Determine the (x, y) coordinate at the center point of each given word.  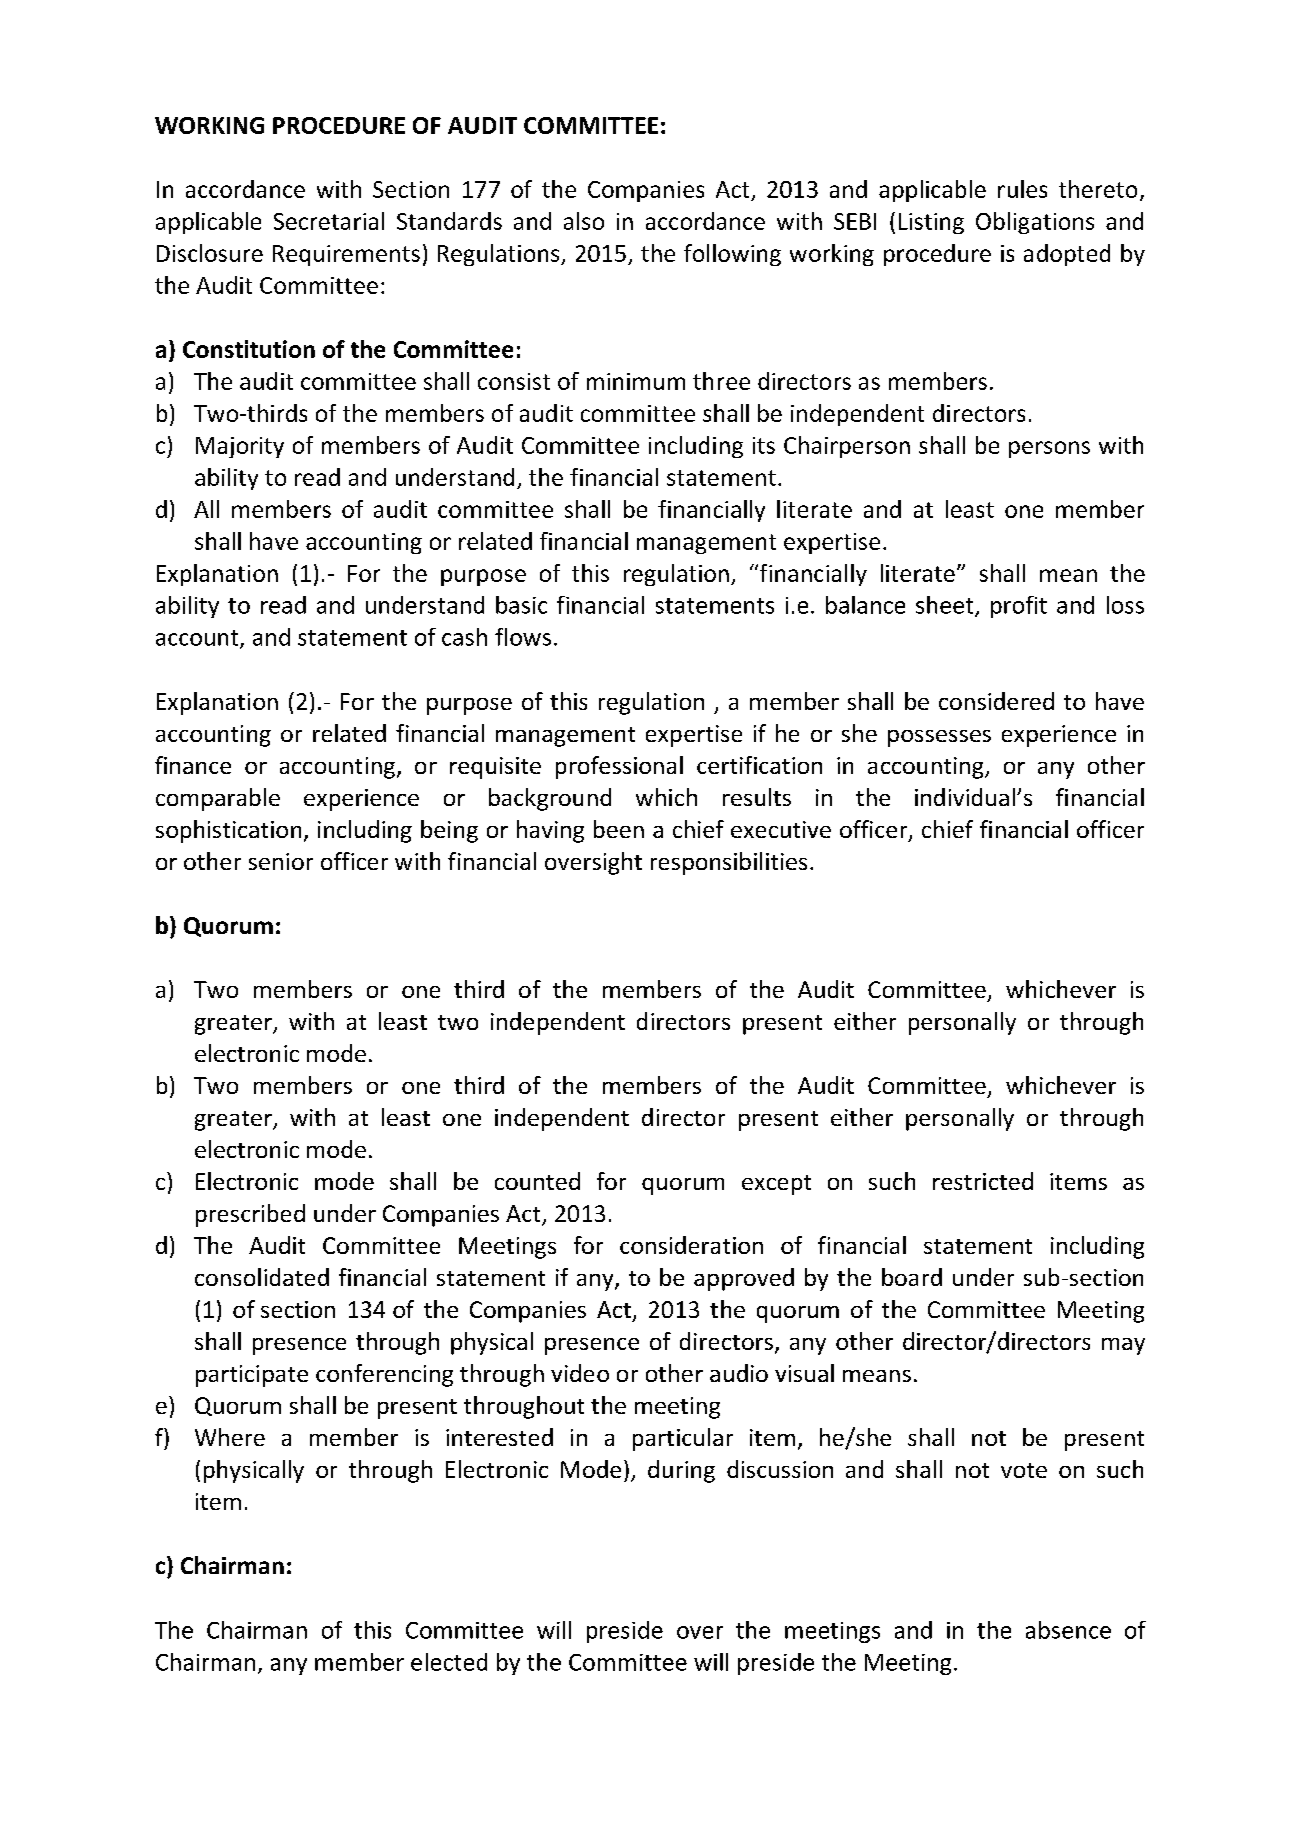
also (584, 221)
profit (1019, 607)
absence (1068, 1630)
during (681, 1471)
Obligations (1035, 223)
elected (449, 1662)
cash (464, 637)
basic (521, 605)
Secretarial (329, 221)
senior (281, 861)
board (912, 1277)
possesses (939, 738)
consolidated (262, 1277)
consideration (691, 1245)
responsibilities (729, 863)
